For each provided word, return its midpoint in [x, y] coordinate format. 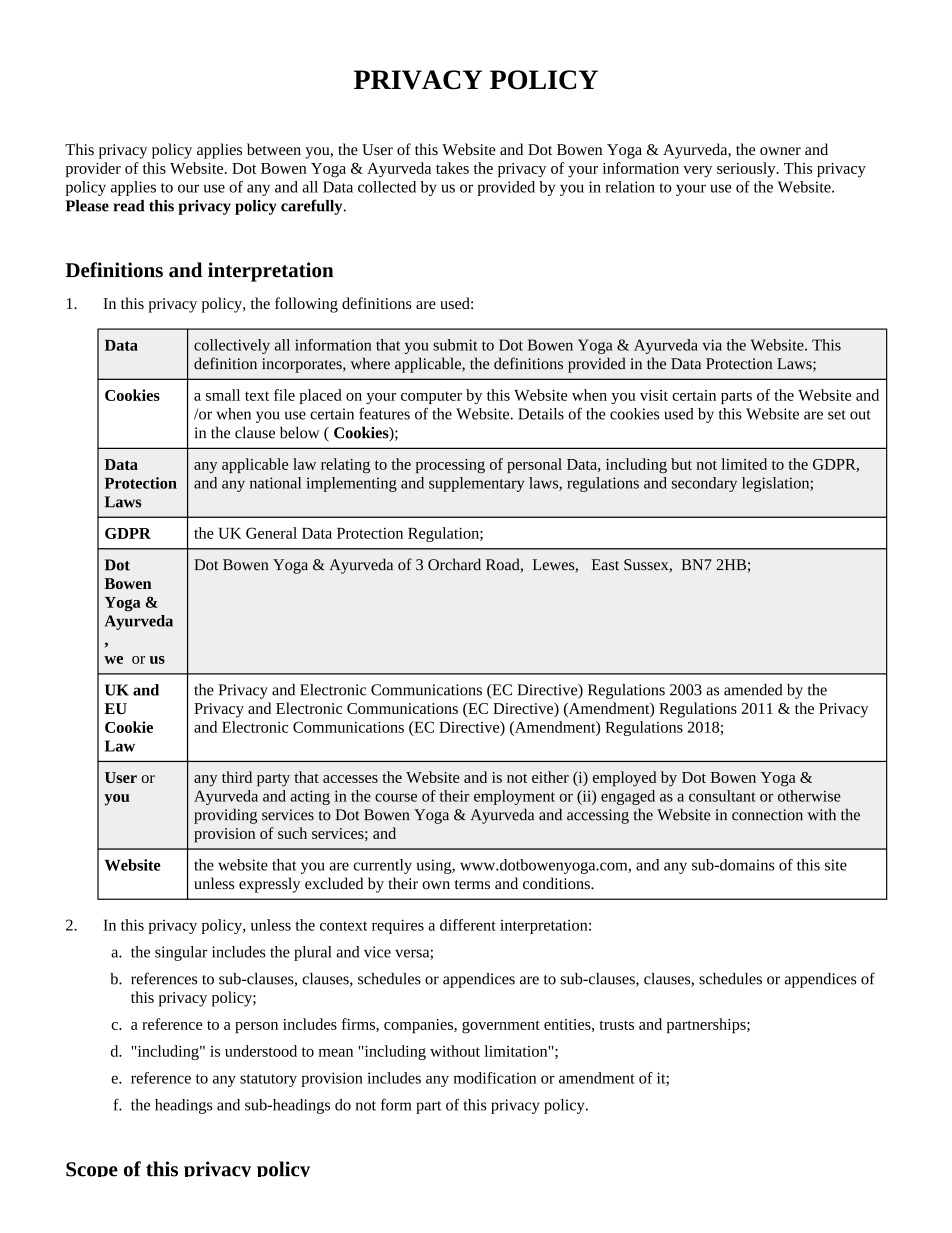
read [129, 206]
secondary [704, 484]
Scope [92, 1169]
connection [767, 815]
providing [225, 816]
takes [452, 168]
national [276, 483]
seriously [747, 169]
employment [514, 797]
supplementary [476, 484]
